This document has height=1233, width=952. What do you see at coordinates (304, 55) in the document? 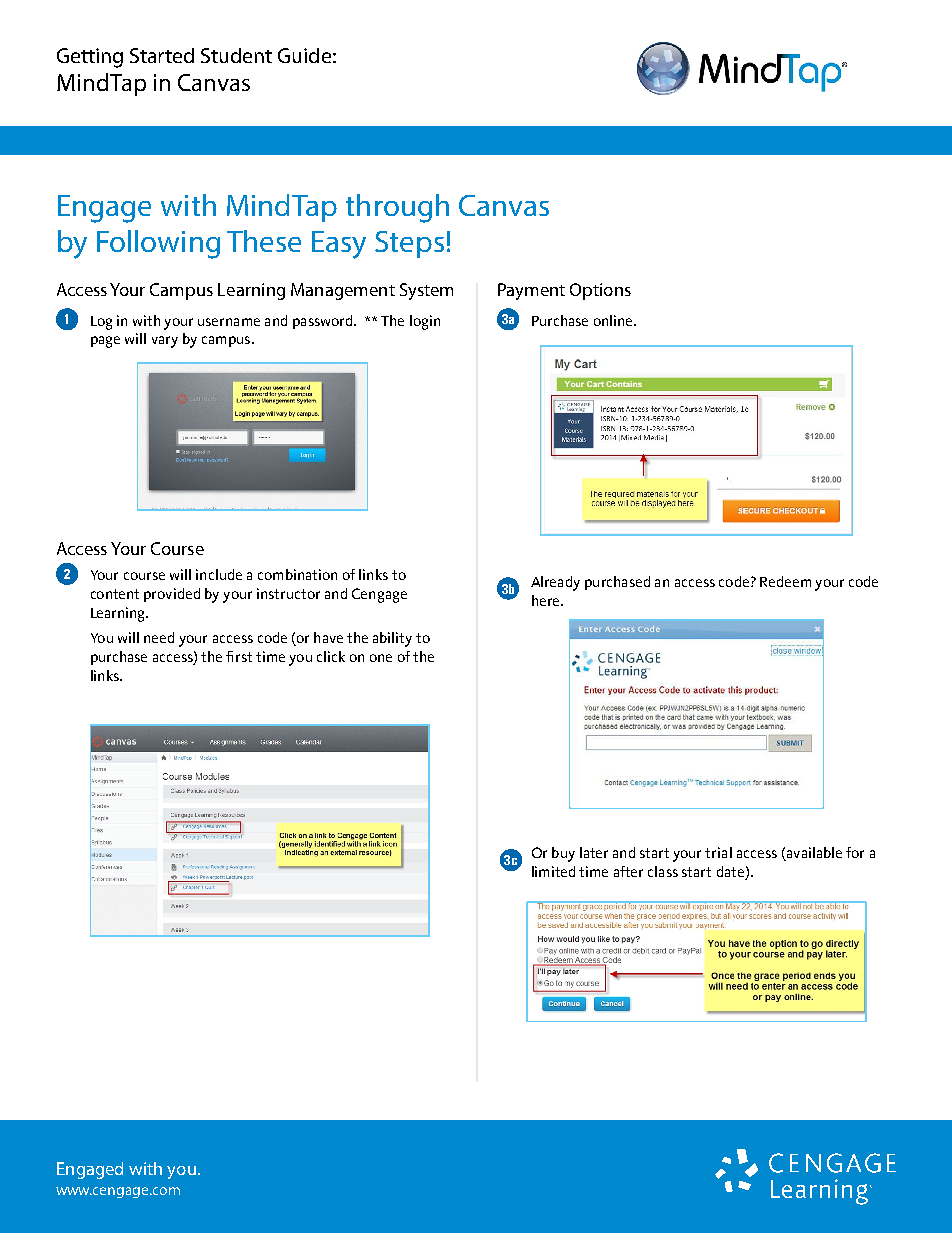
I see `Guide` at bounding box center [304, 55].
